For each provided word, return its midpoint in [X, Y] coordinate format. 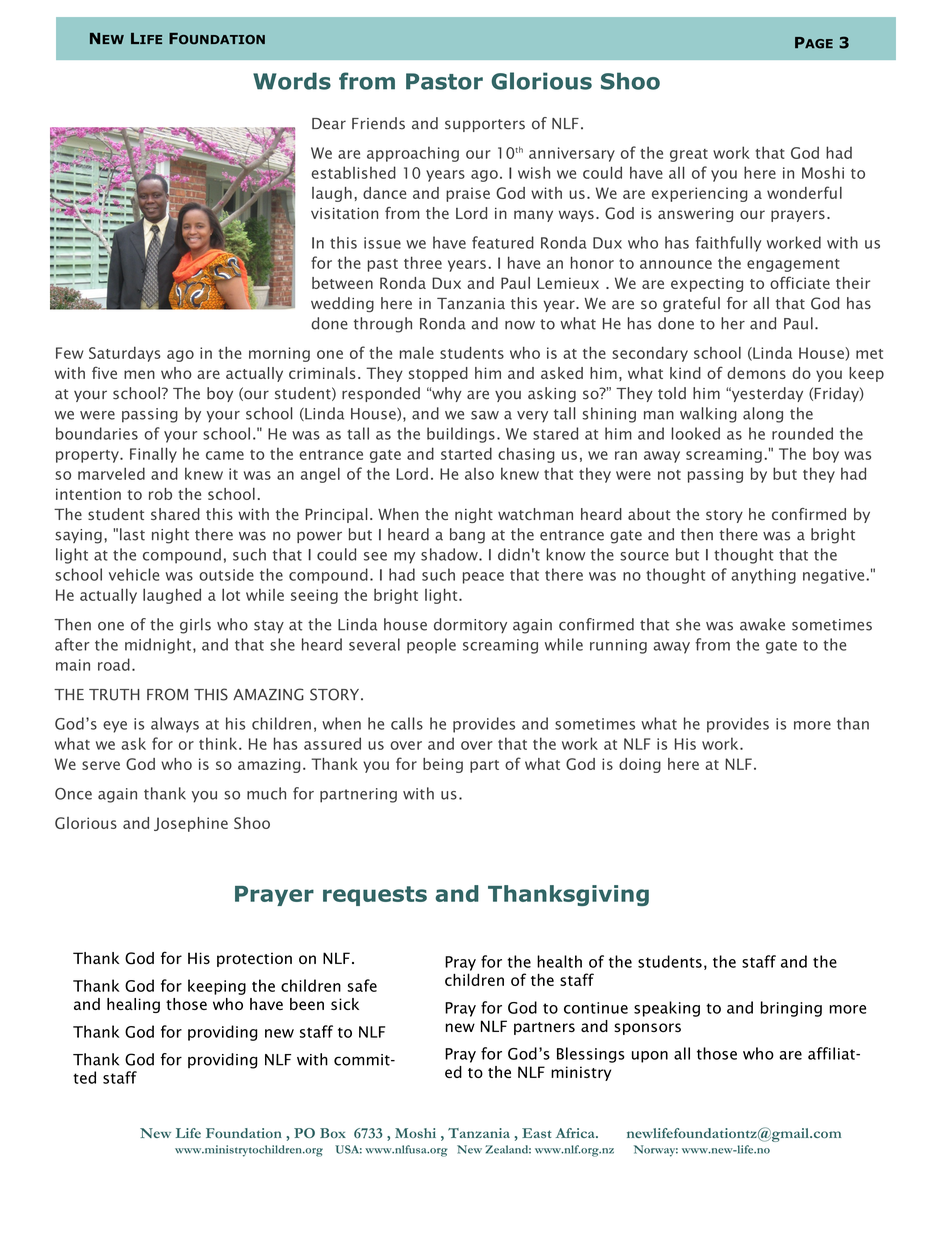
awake [762, 624]
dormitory [470, 625]
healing [133, 1005]
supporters [485, 125]
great [689, 155]
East [537, 1133]
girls [195, 626]
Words [292, 81]
